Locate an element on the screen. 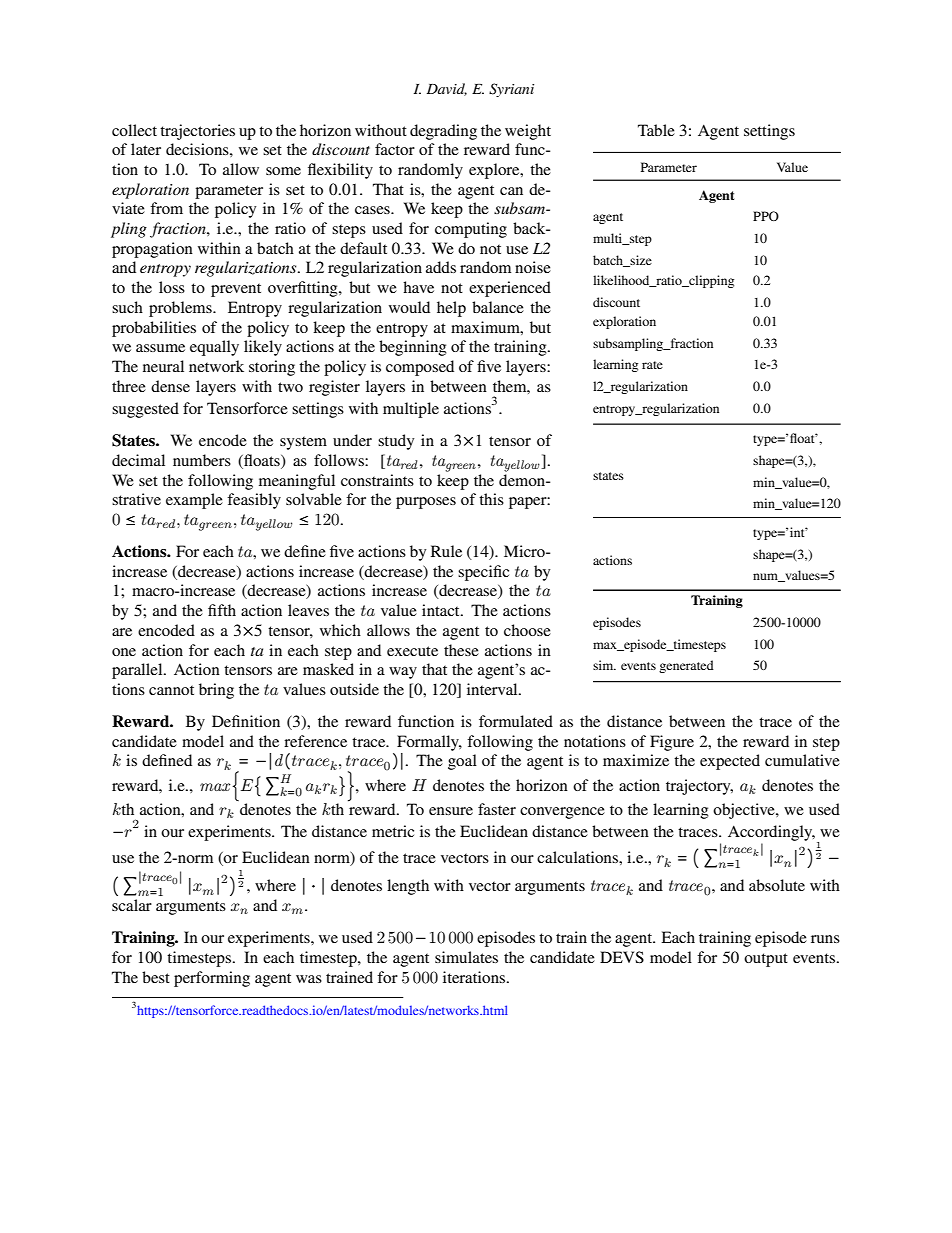 The width and height of the screenshot is (952, 1233). feasibly is located at coordinates (254, 501).
